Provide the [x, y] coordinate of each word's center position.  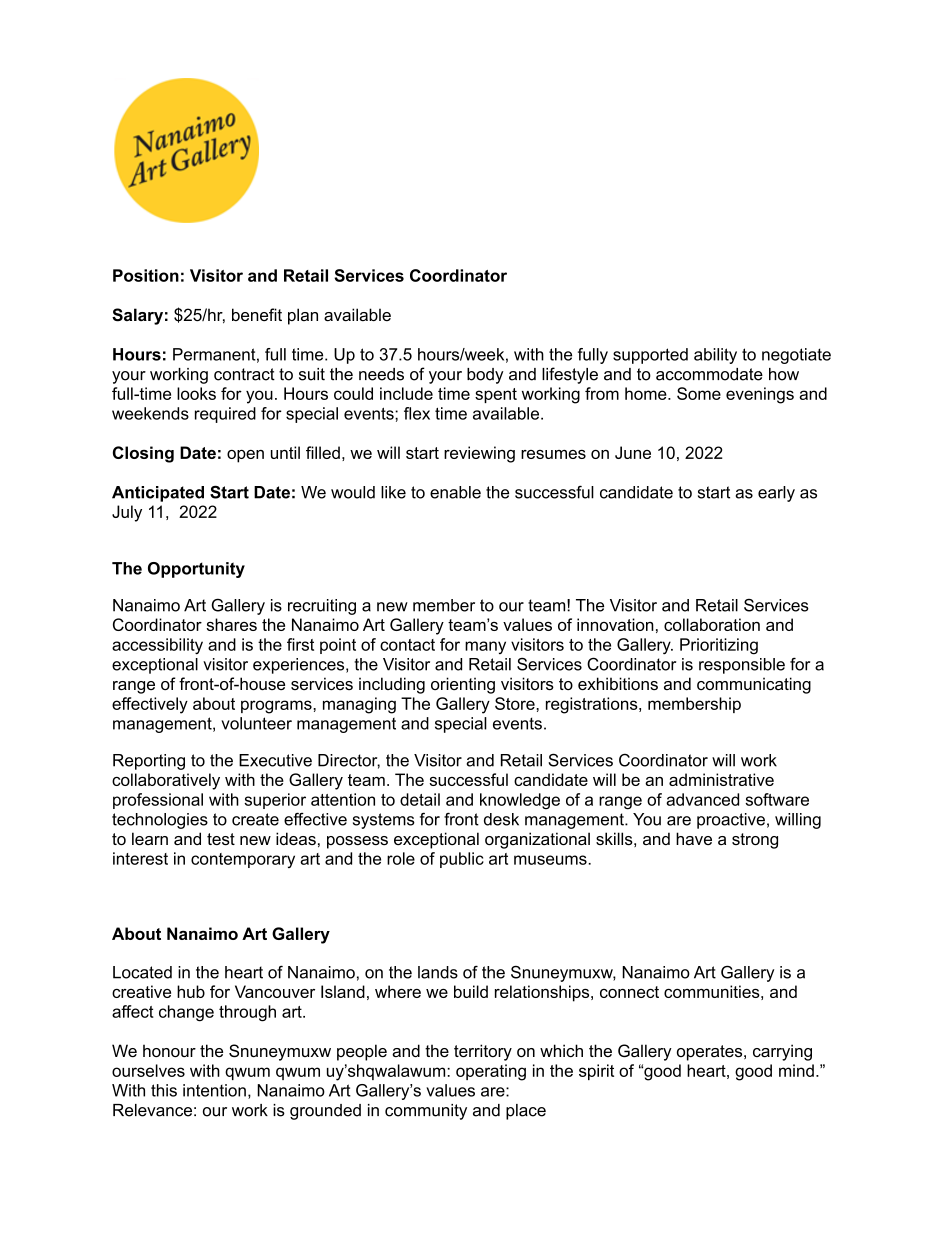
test [221, 839]
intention [214, 1090]
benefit [257, 314]
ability [715, 356]
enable [455, 492]
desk [501, 819]
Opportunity [196, 570]
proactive [731, 821]
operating [491, 1072]
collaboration [712, 624]
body [485, 376]
